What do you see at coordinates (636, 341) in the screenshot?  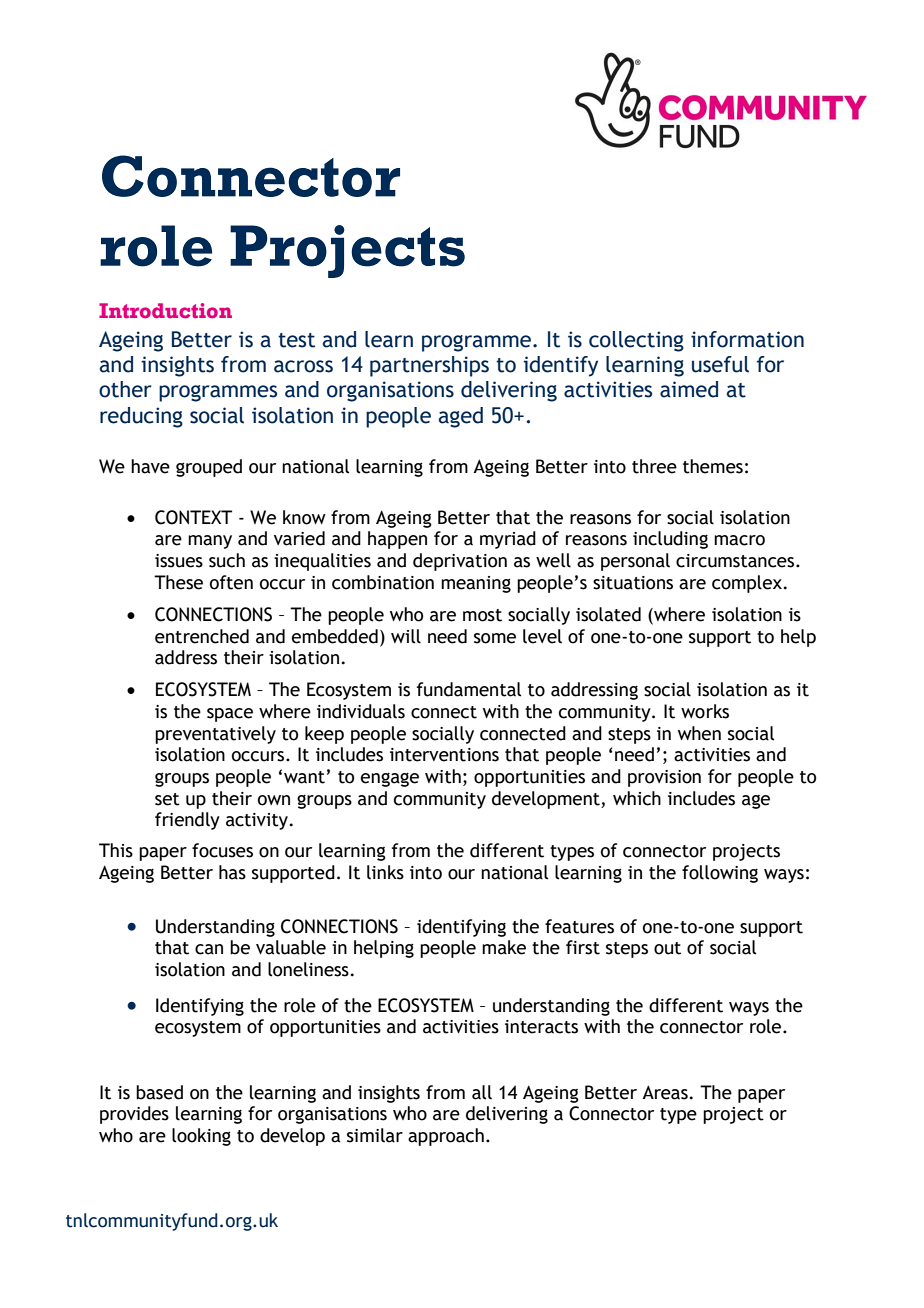 I see `collecting` at bounding box center [636, 341].
